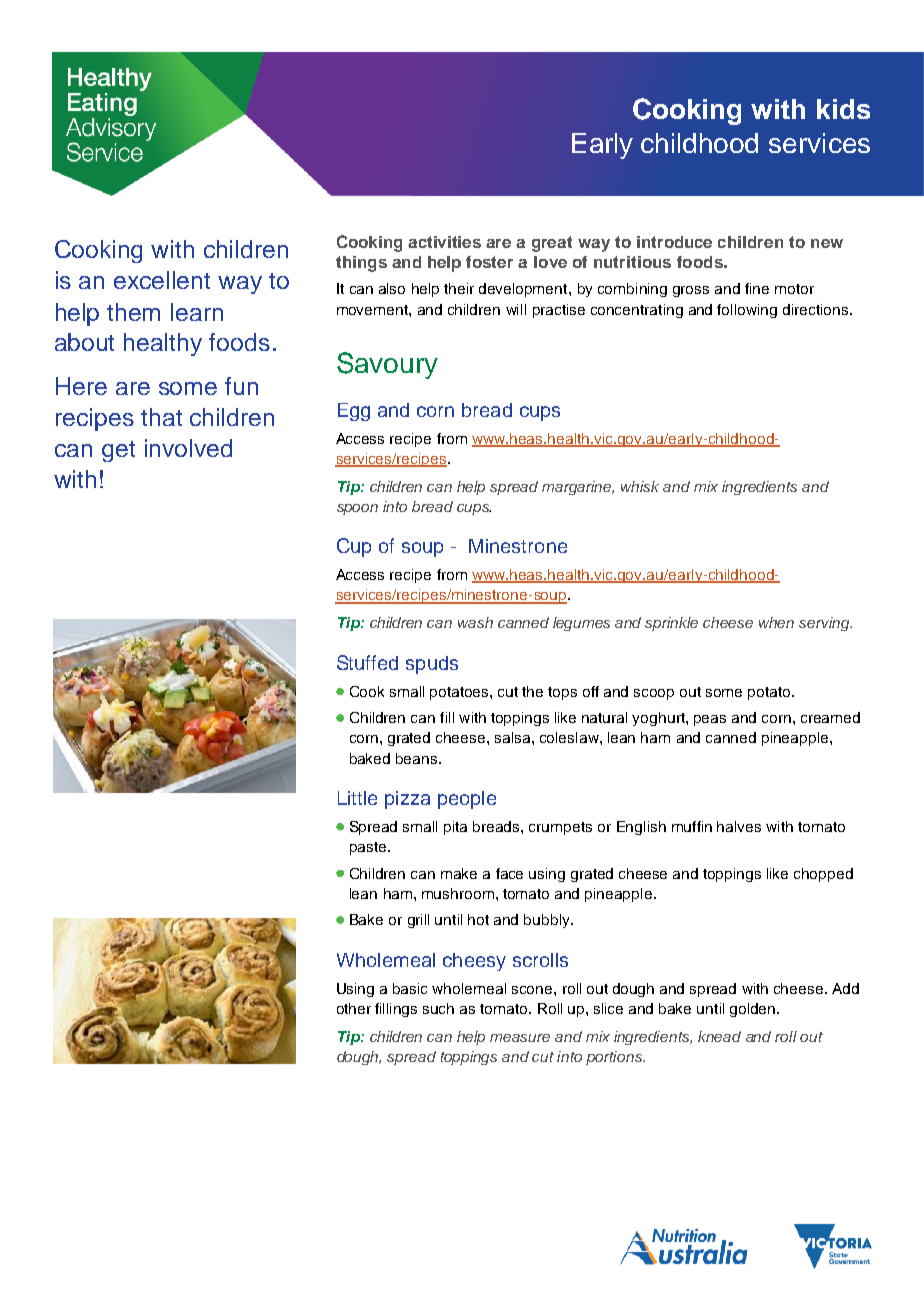 The width and height of the screenshot is (924, 1308). What do you see at coordinates (843, 109) in the screenshot?
I see `kids` at bounding box center [843, 109].
